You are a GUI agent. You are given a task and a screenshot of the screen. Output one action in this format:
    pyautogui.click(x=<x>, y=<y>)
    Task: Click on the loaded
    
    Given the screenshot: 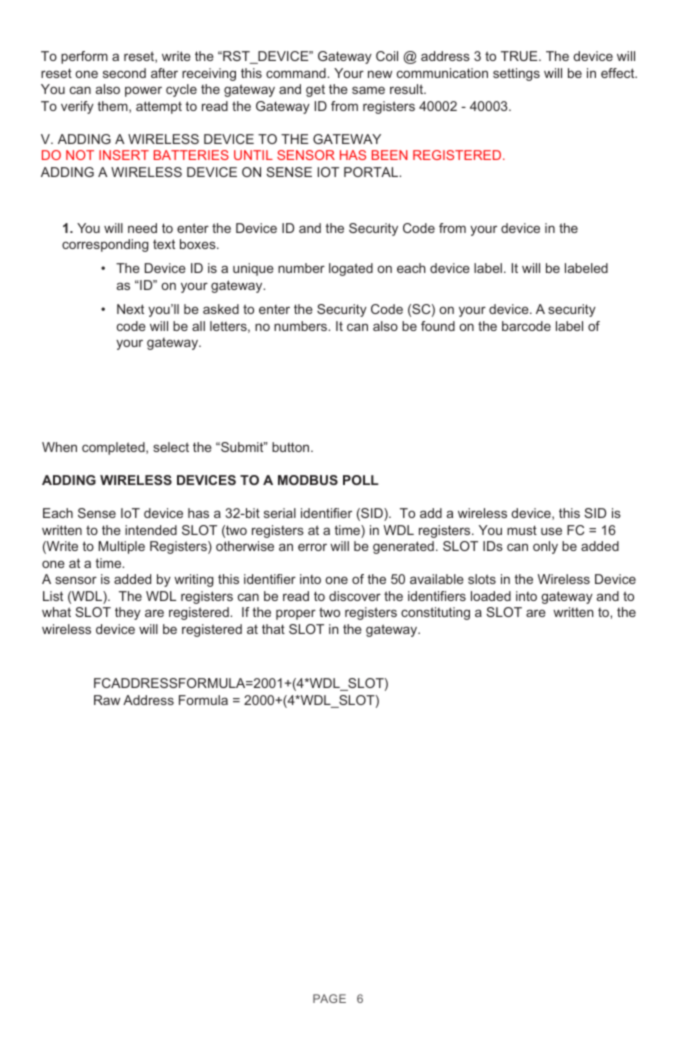 What is the action you would take?
    pyautogui.click(x=491, y=596)
